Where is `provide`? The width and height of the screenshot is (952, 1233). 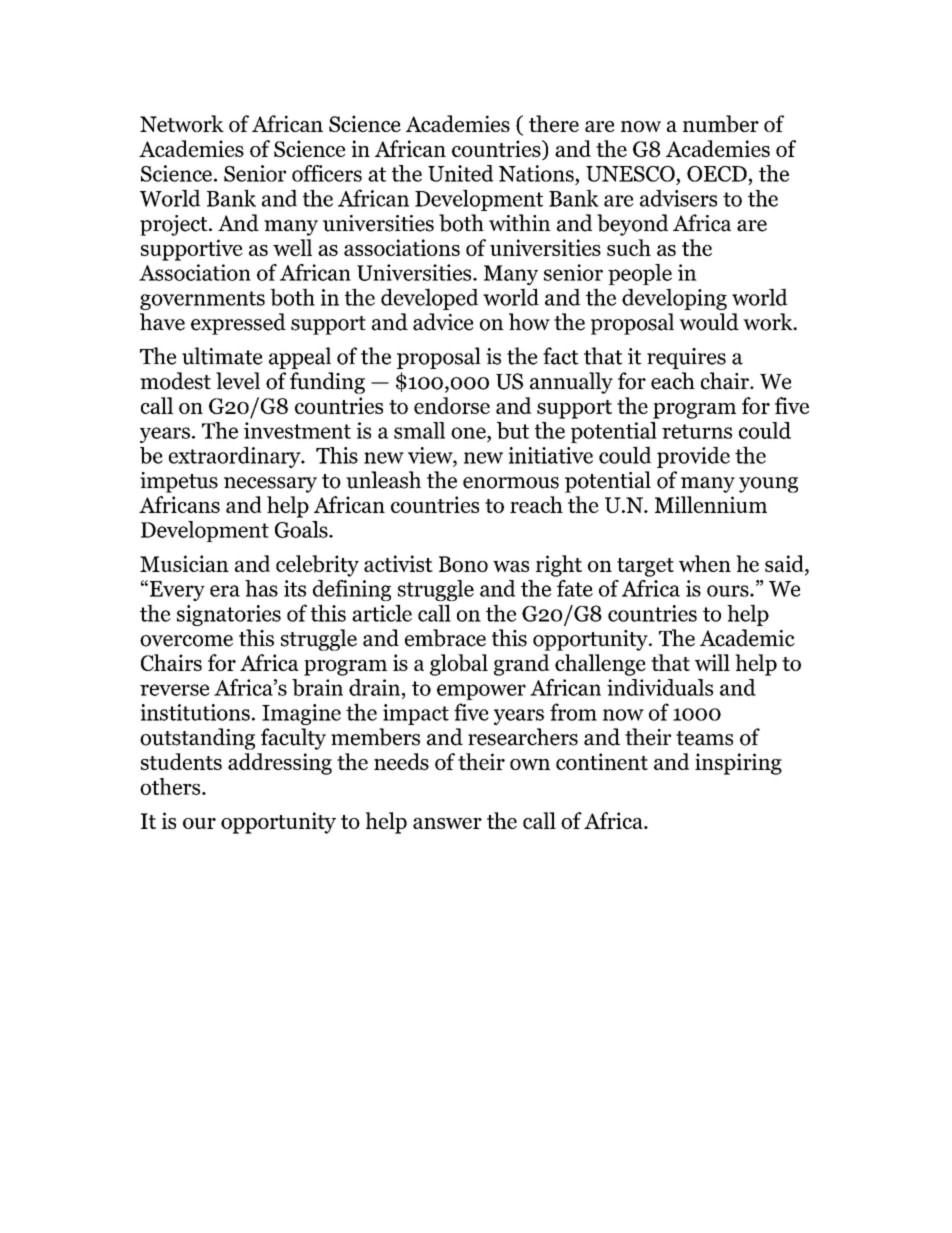 provide is located at coordinates (693, 457).
